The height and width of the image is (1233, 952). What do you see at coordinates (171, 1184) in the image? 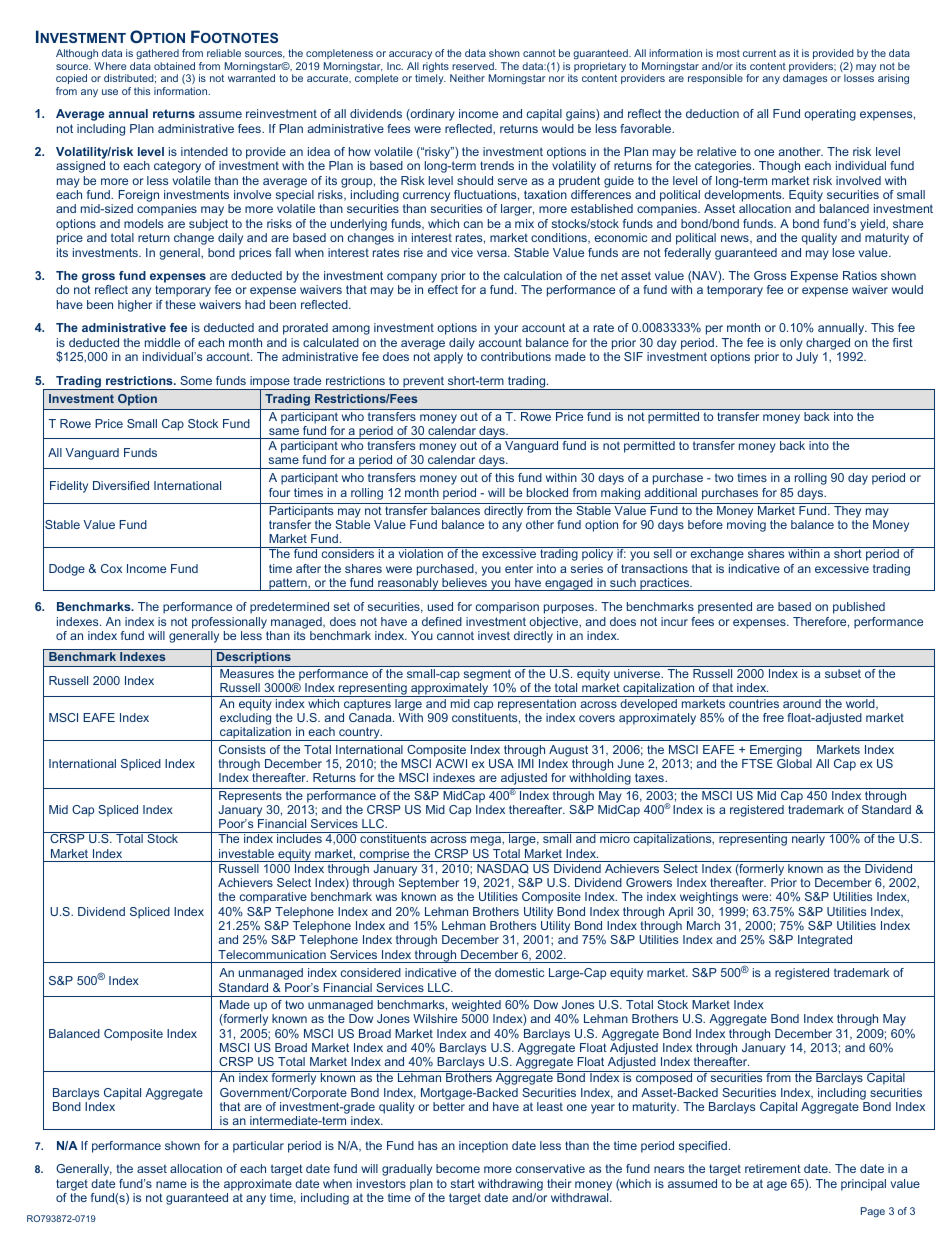
I see `name` at bounding box center [171, 1184].
